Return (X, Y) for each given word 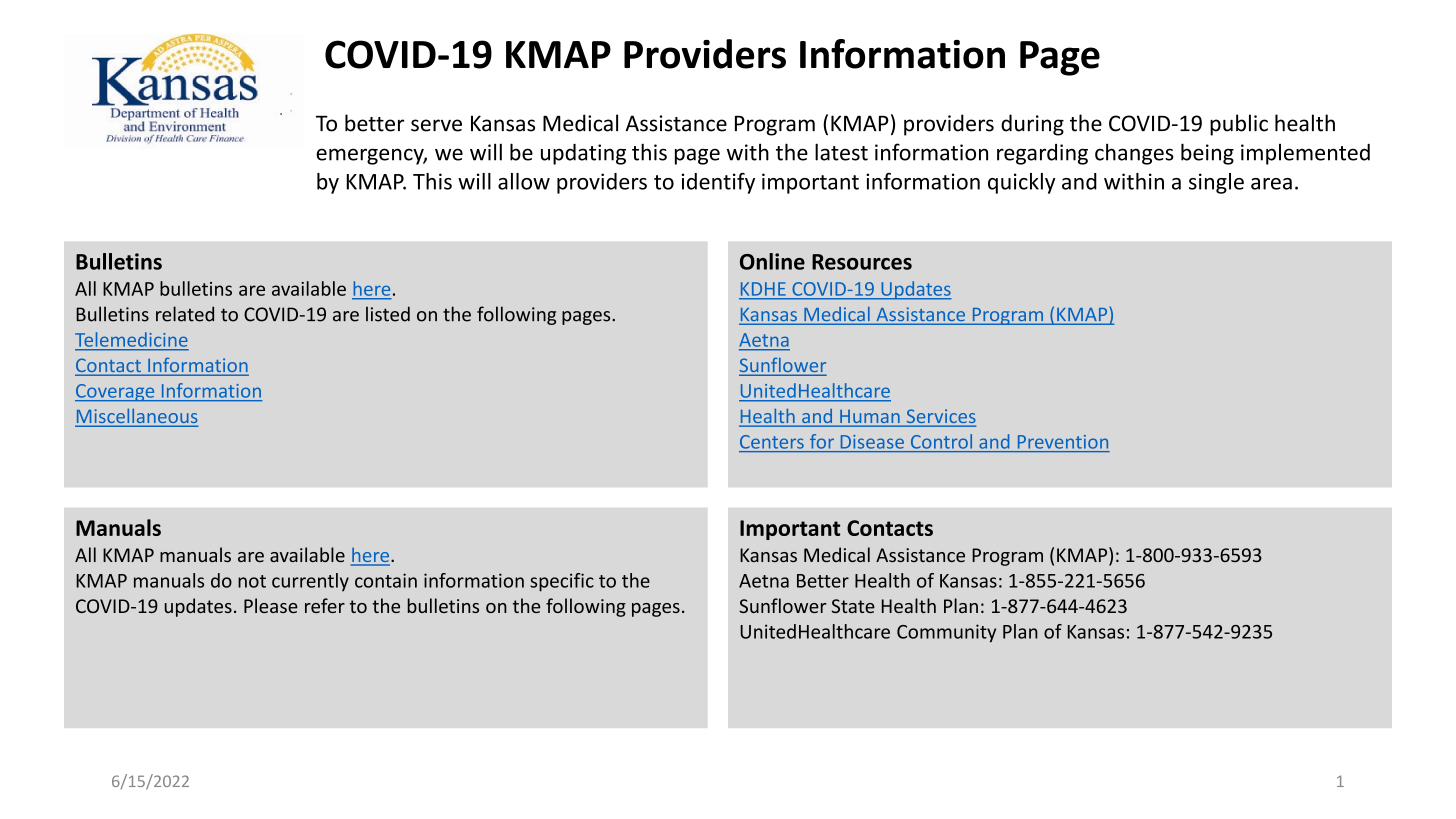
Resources (862, 262)
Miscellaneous (136, 417)
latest (841, 152)
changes (1134, 154)
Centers (772, 442)
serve (436, 125)
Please (271, 605)
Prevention (1063, 442)
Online (772, 261)
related (185, 314)
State (853, 606)
